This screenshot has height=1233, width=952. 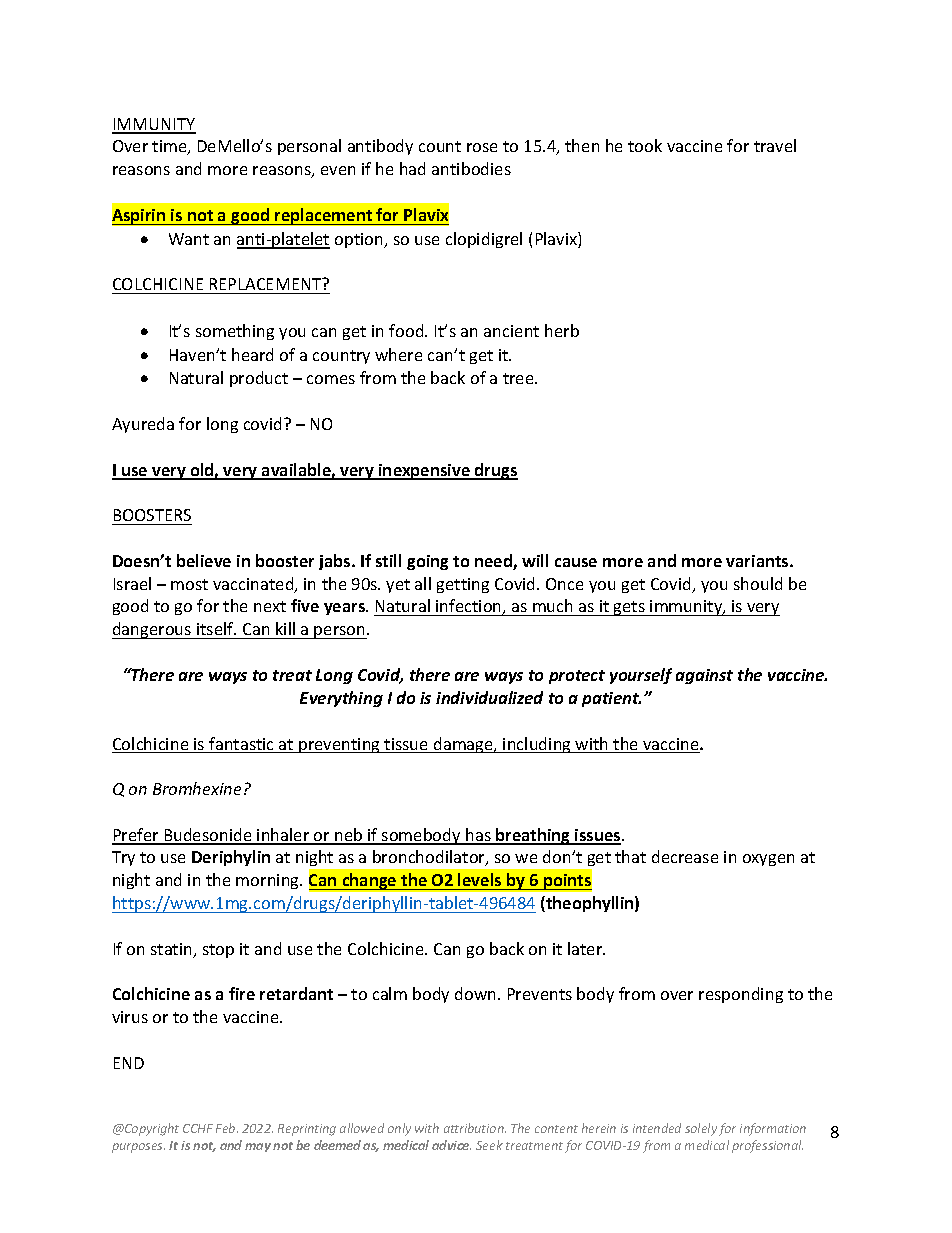 I want to click on had, so click(x=412, y=168).
